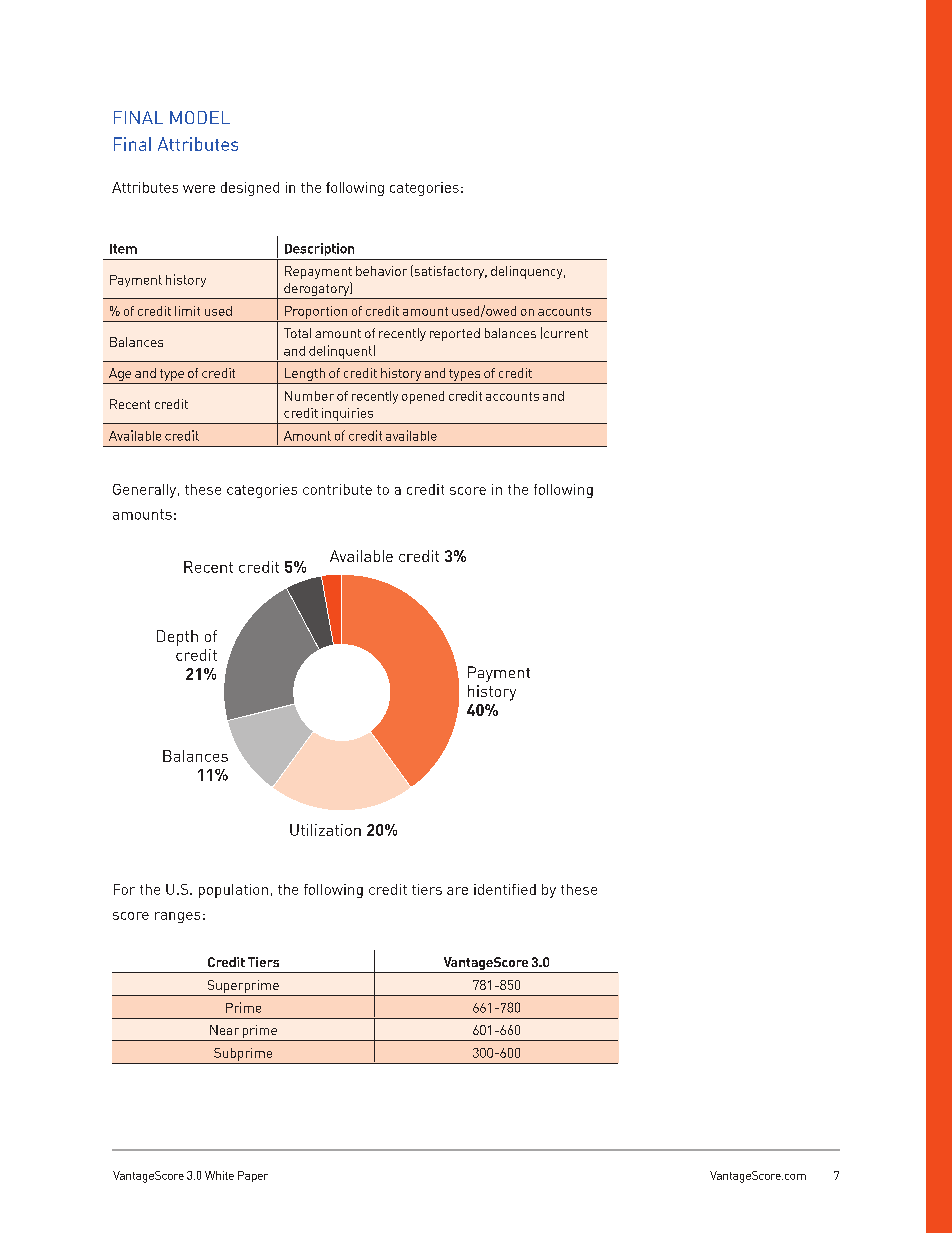 Image resolution: width=952 pixels, height=1233 pixels. I want to click on White, so click(219, 1175).
